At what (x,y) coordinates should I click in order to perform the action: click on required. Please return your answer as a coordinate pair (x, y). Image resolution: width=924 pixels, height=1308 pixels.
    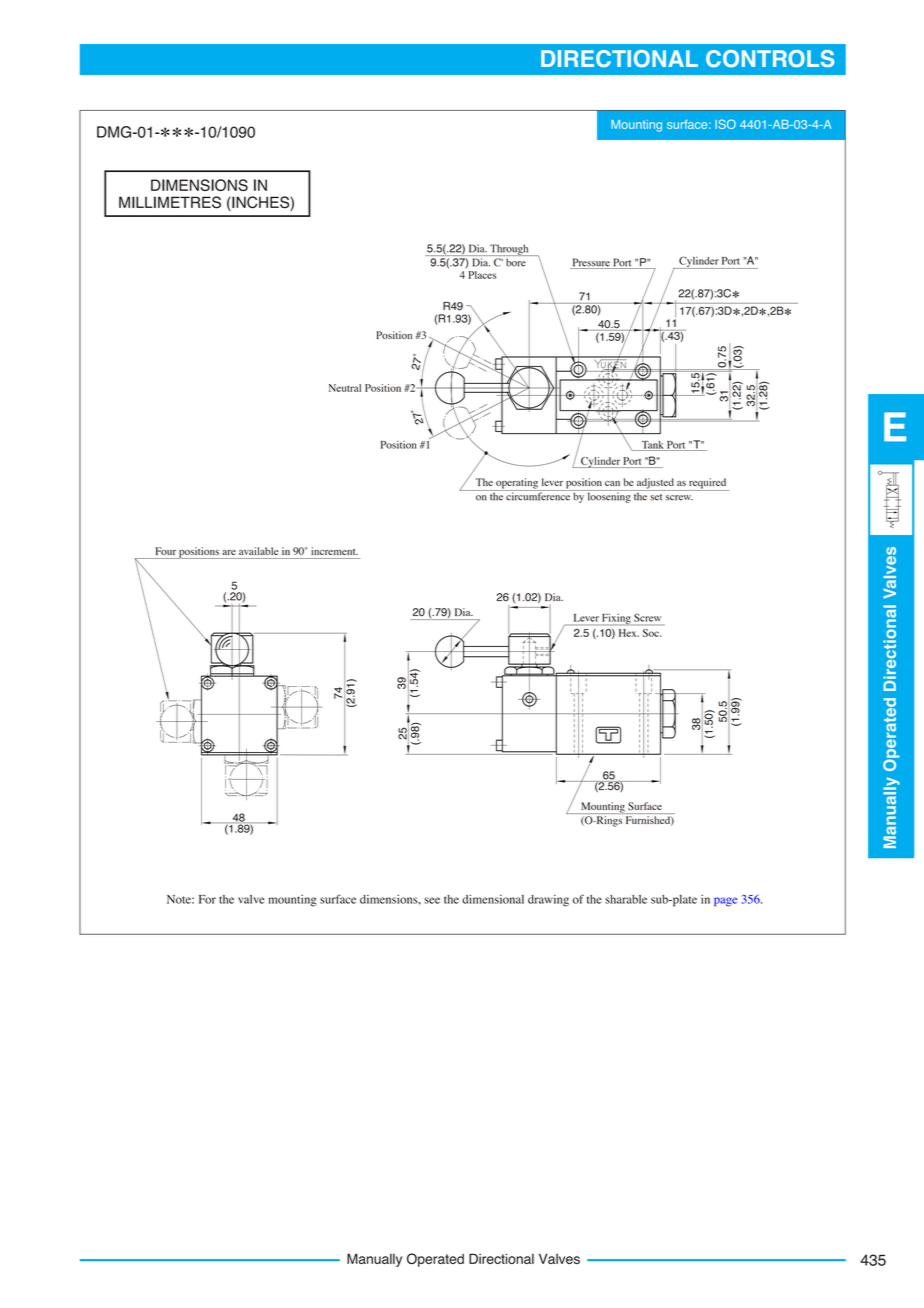
    Looking at the image, I should click on (708, 484).
